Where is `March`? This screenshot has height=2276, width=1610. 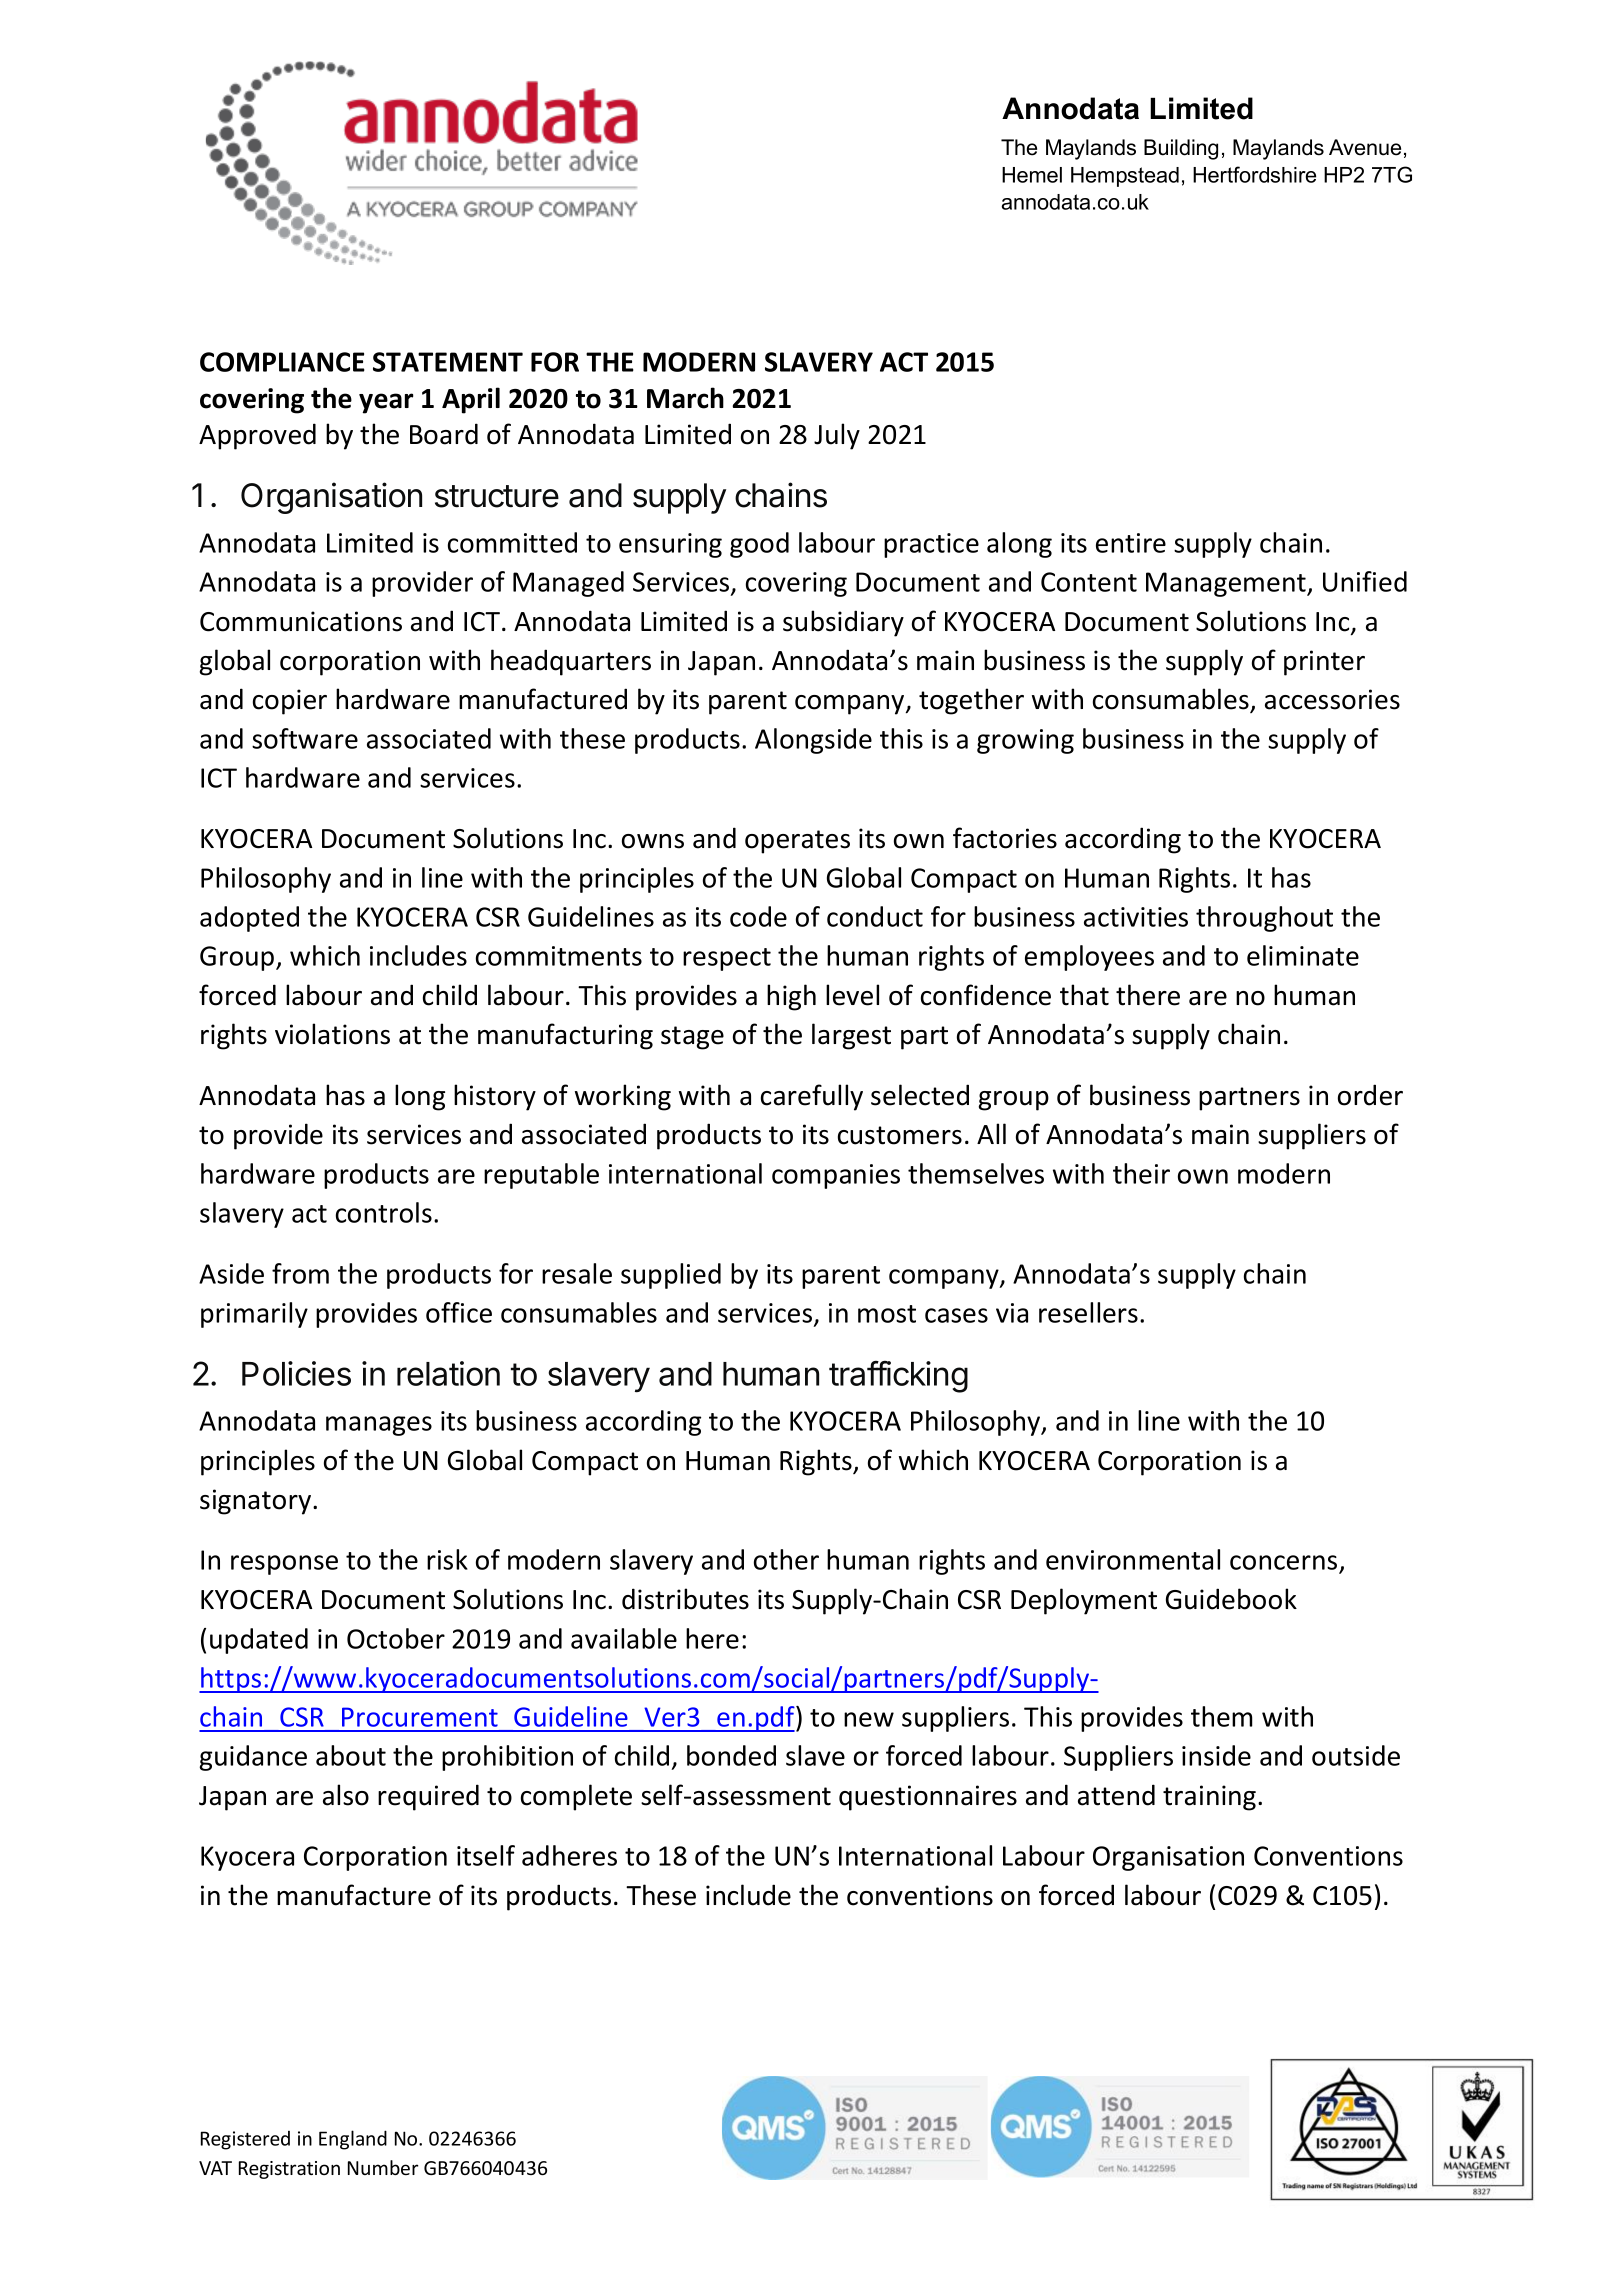
March is located at coordinates (685, 398).
